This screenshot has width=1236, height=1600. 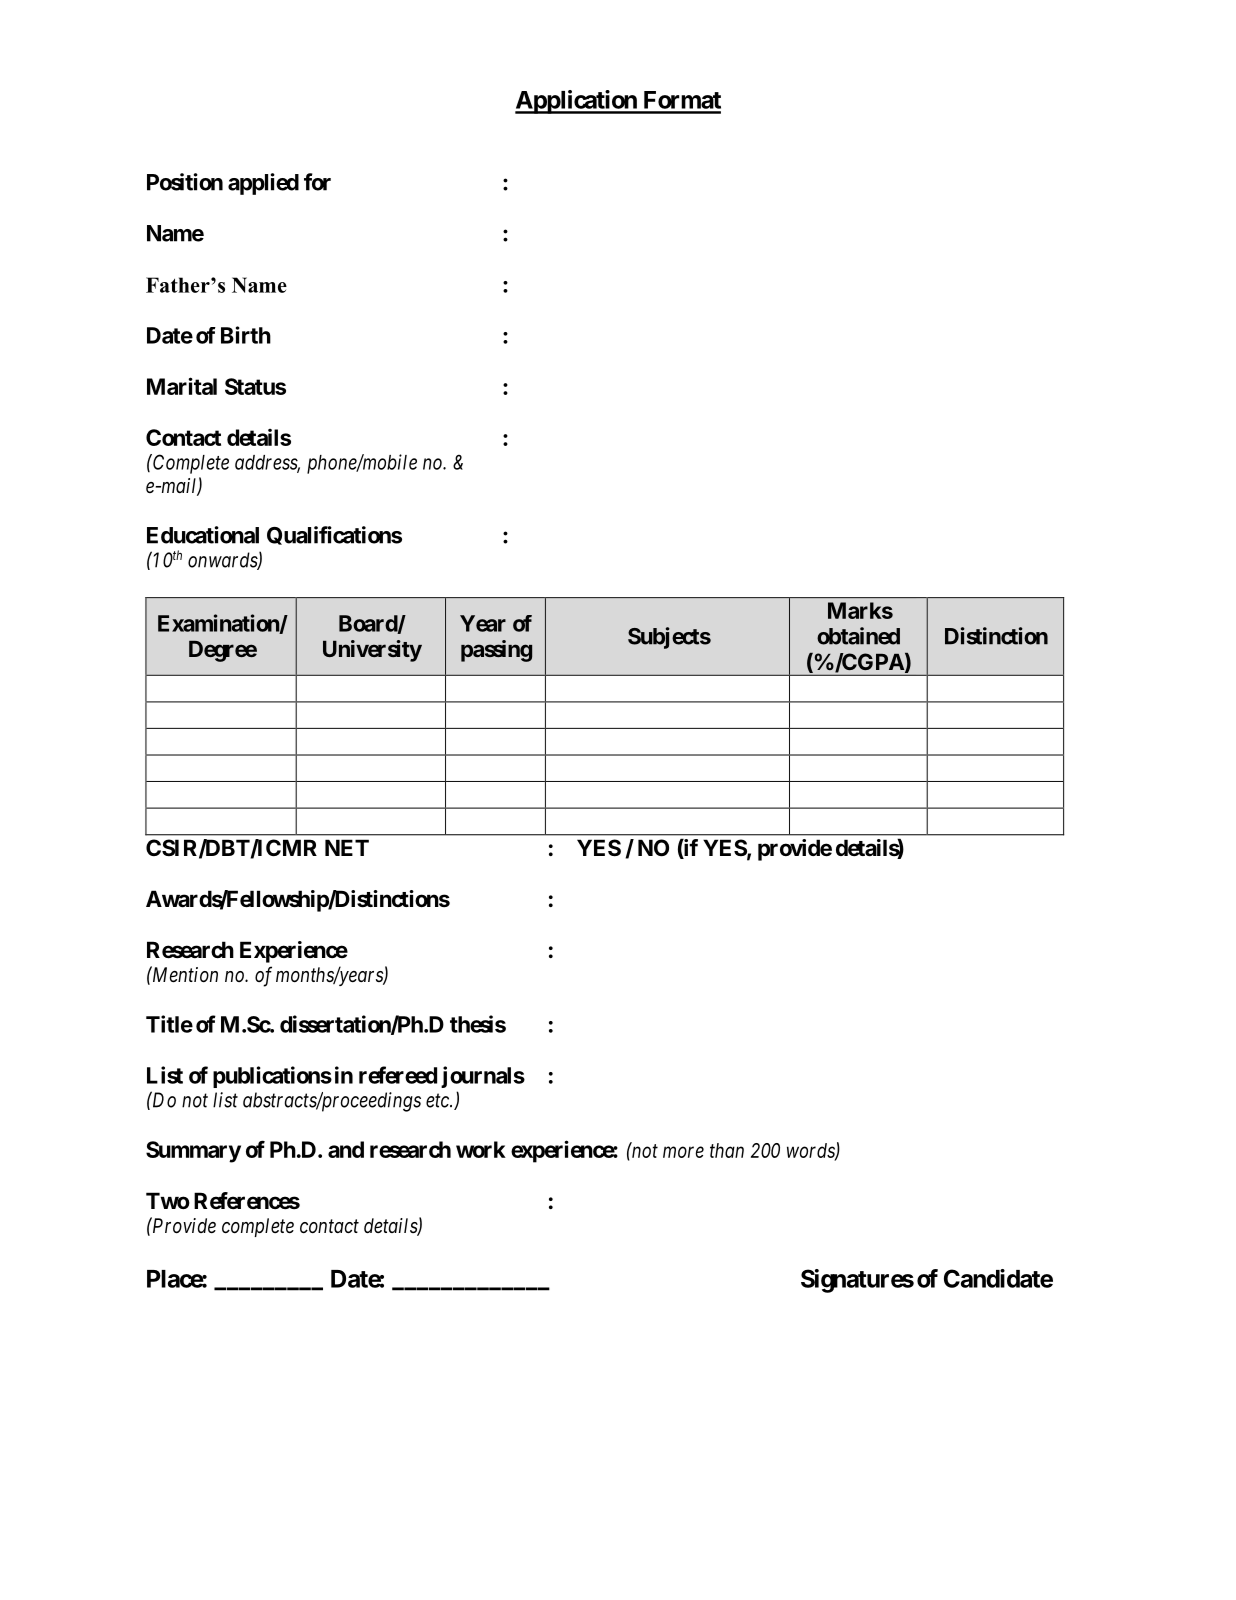 I want to click on than, so click(x=727, y=1150).
